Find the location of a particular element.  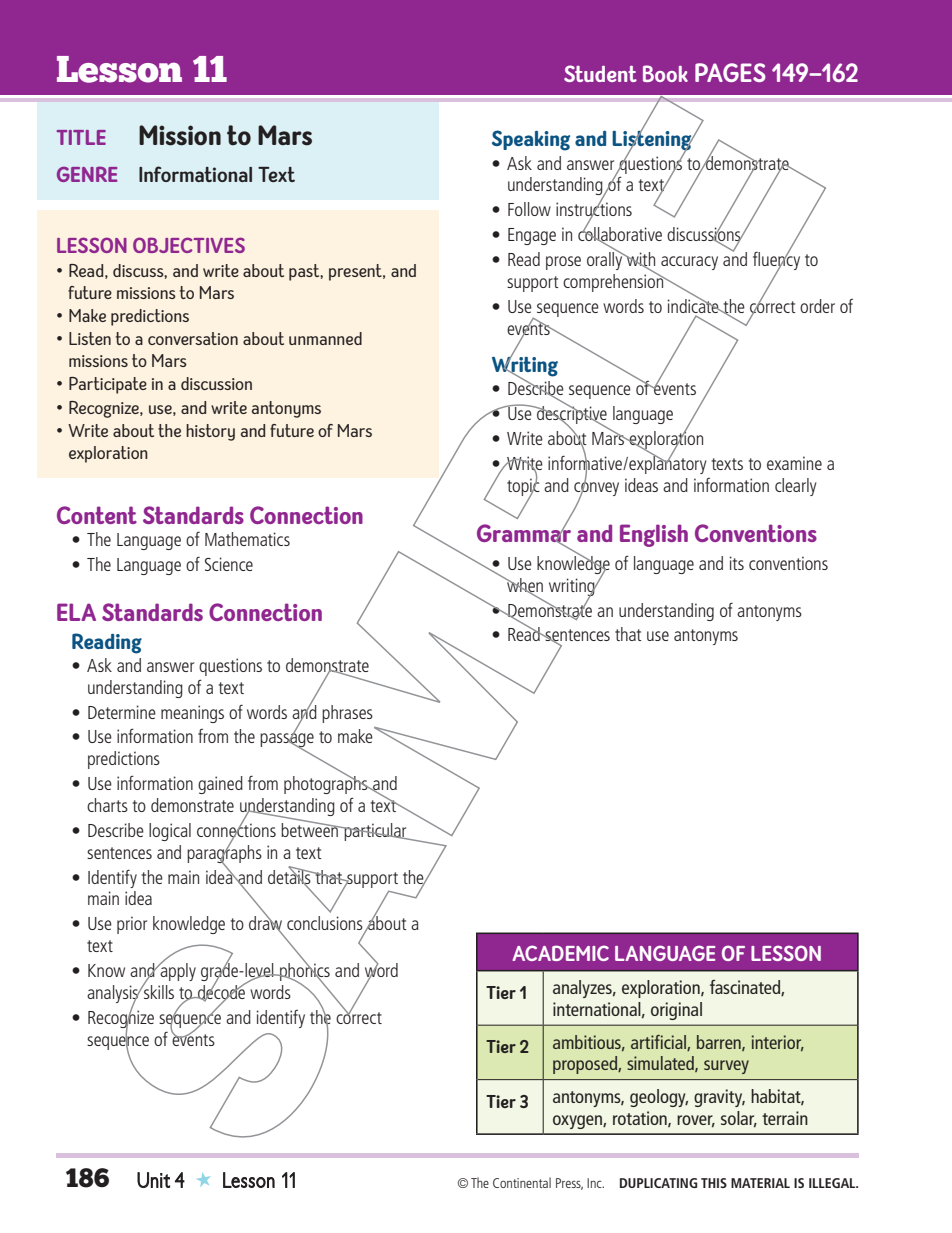

its is located at coordinates (737, 563).
